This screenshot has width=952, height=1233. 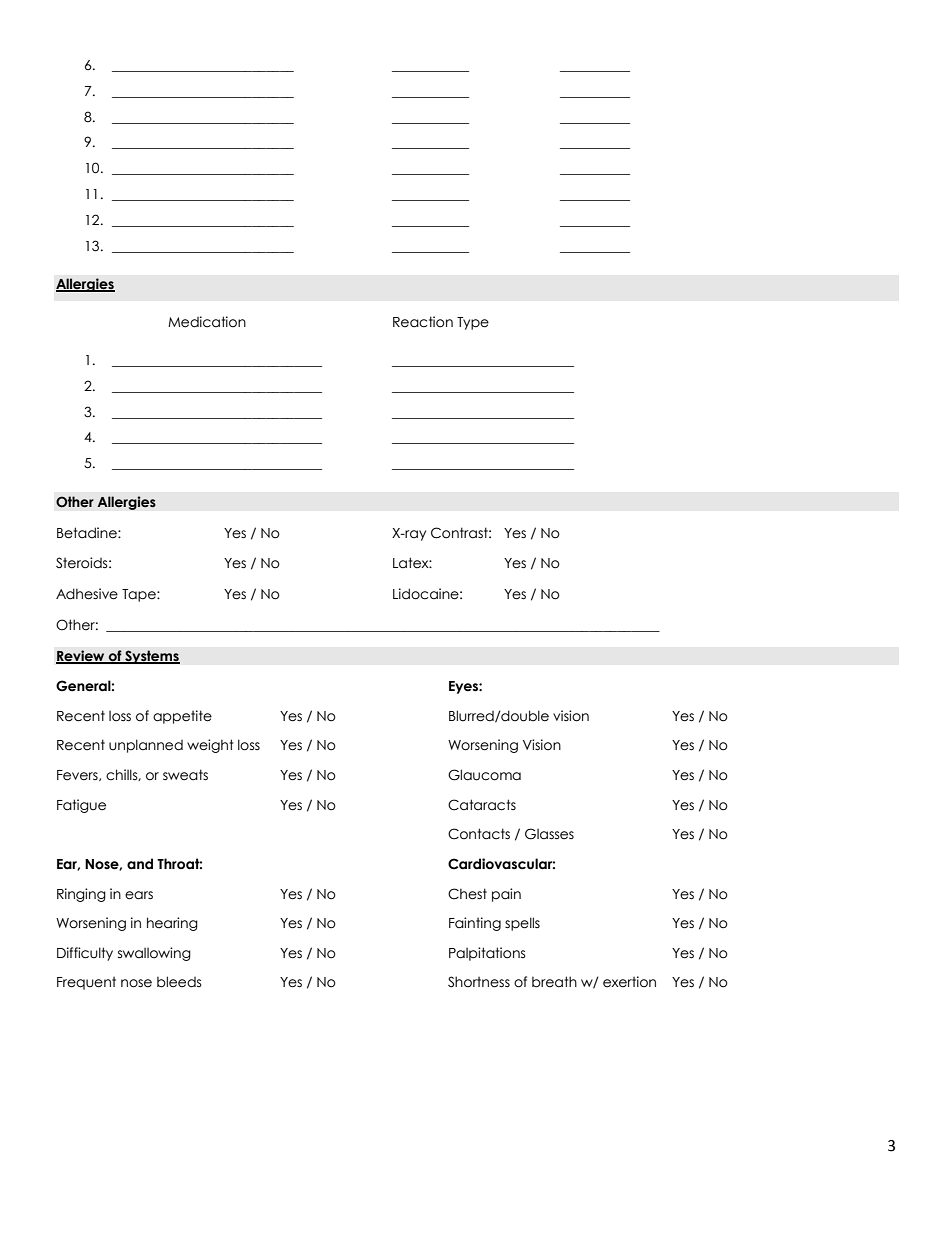 What do you see at coordinates (473, 323) in the screenshot?
I see `Type` at bounding box center [473, 323].
